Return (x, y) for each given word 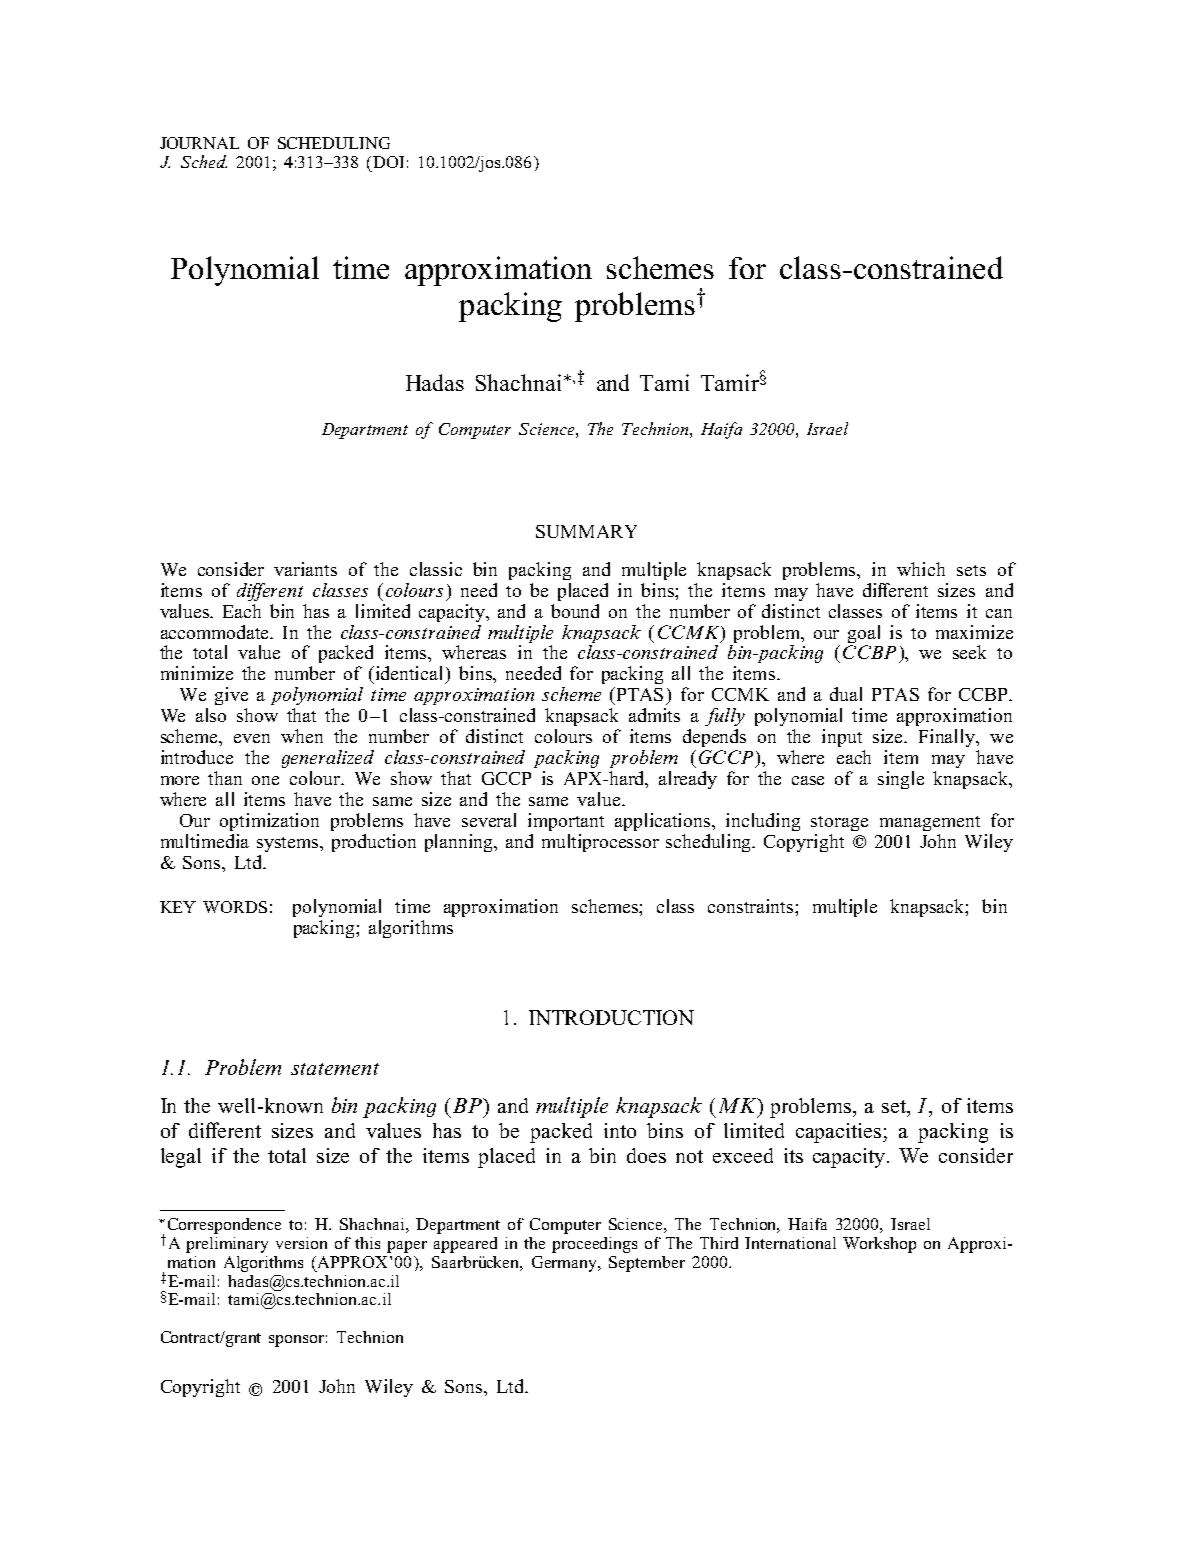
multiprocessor (600, 843)
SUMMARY (586, 531)
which (921, 569)
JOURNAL (199, 143)
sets (971, 570)
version (301, 1243)
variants (305, 569)
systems (289, 844)
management (930, 823)
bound (575, 611)
